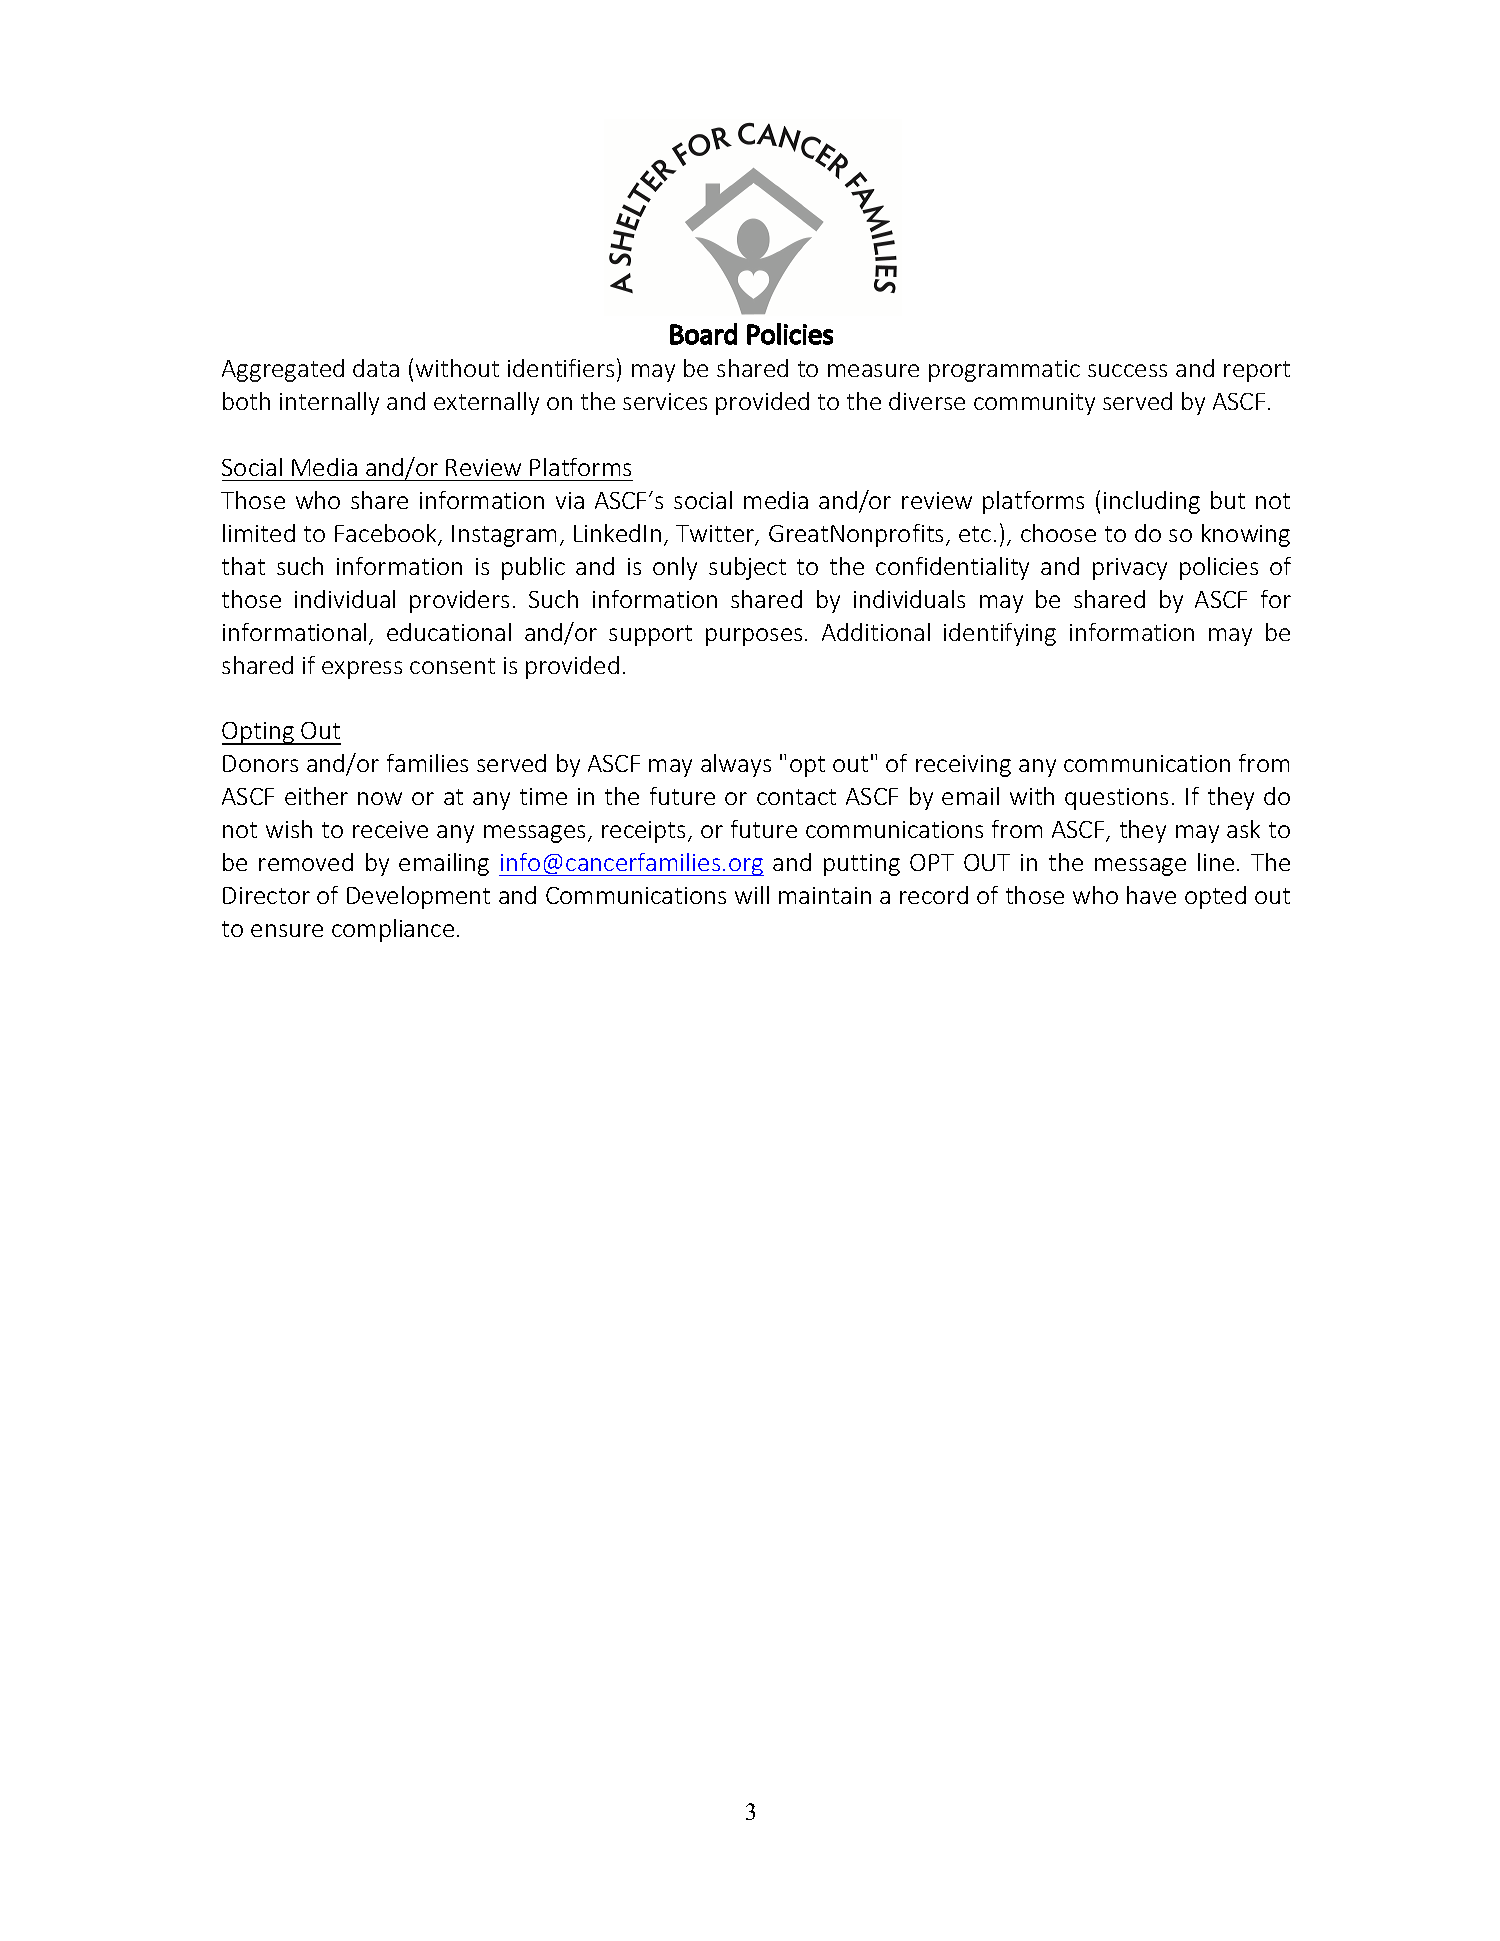 This page has height=1941, width=1500. Describe the element at coordinates (393, 930) in the page. I see `compliance` at that location.
